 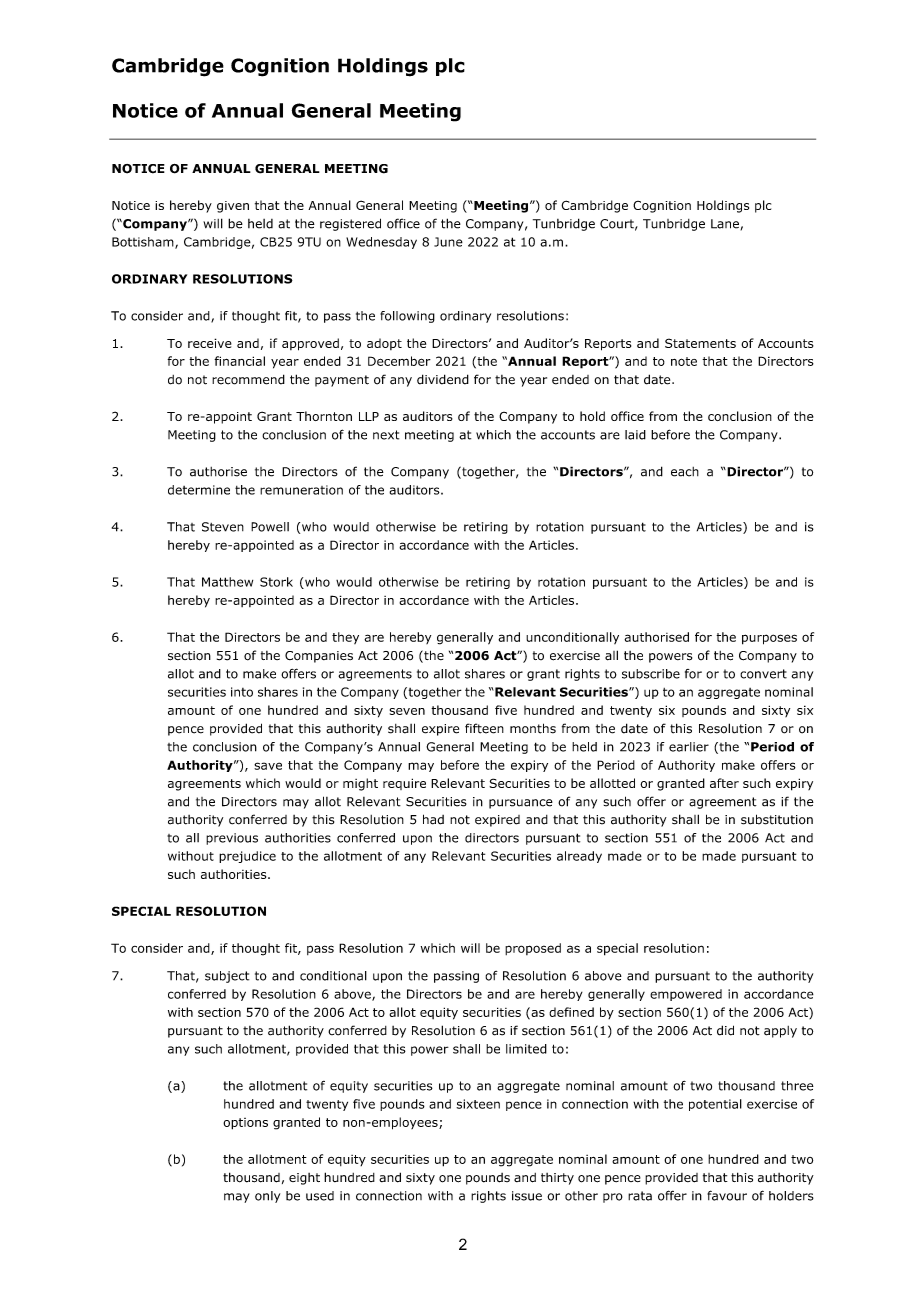 What do you see at coordinates (685, 472) in the image?
I see `each` at bounding box center [685, 472].
